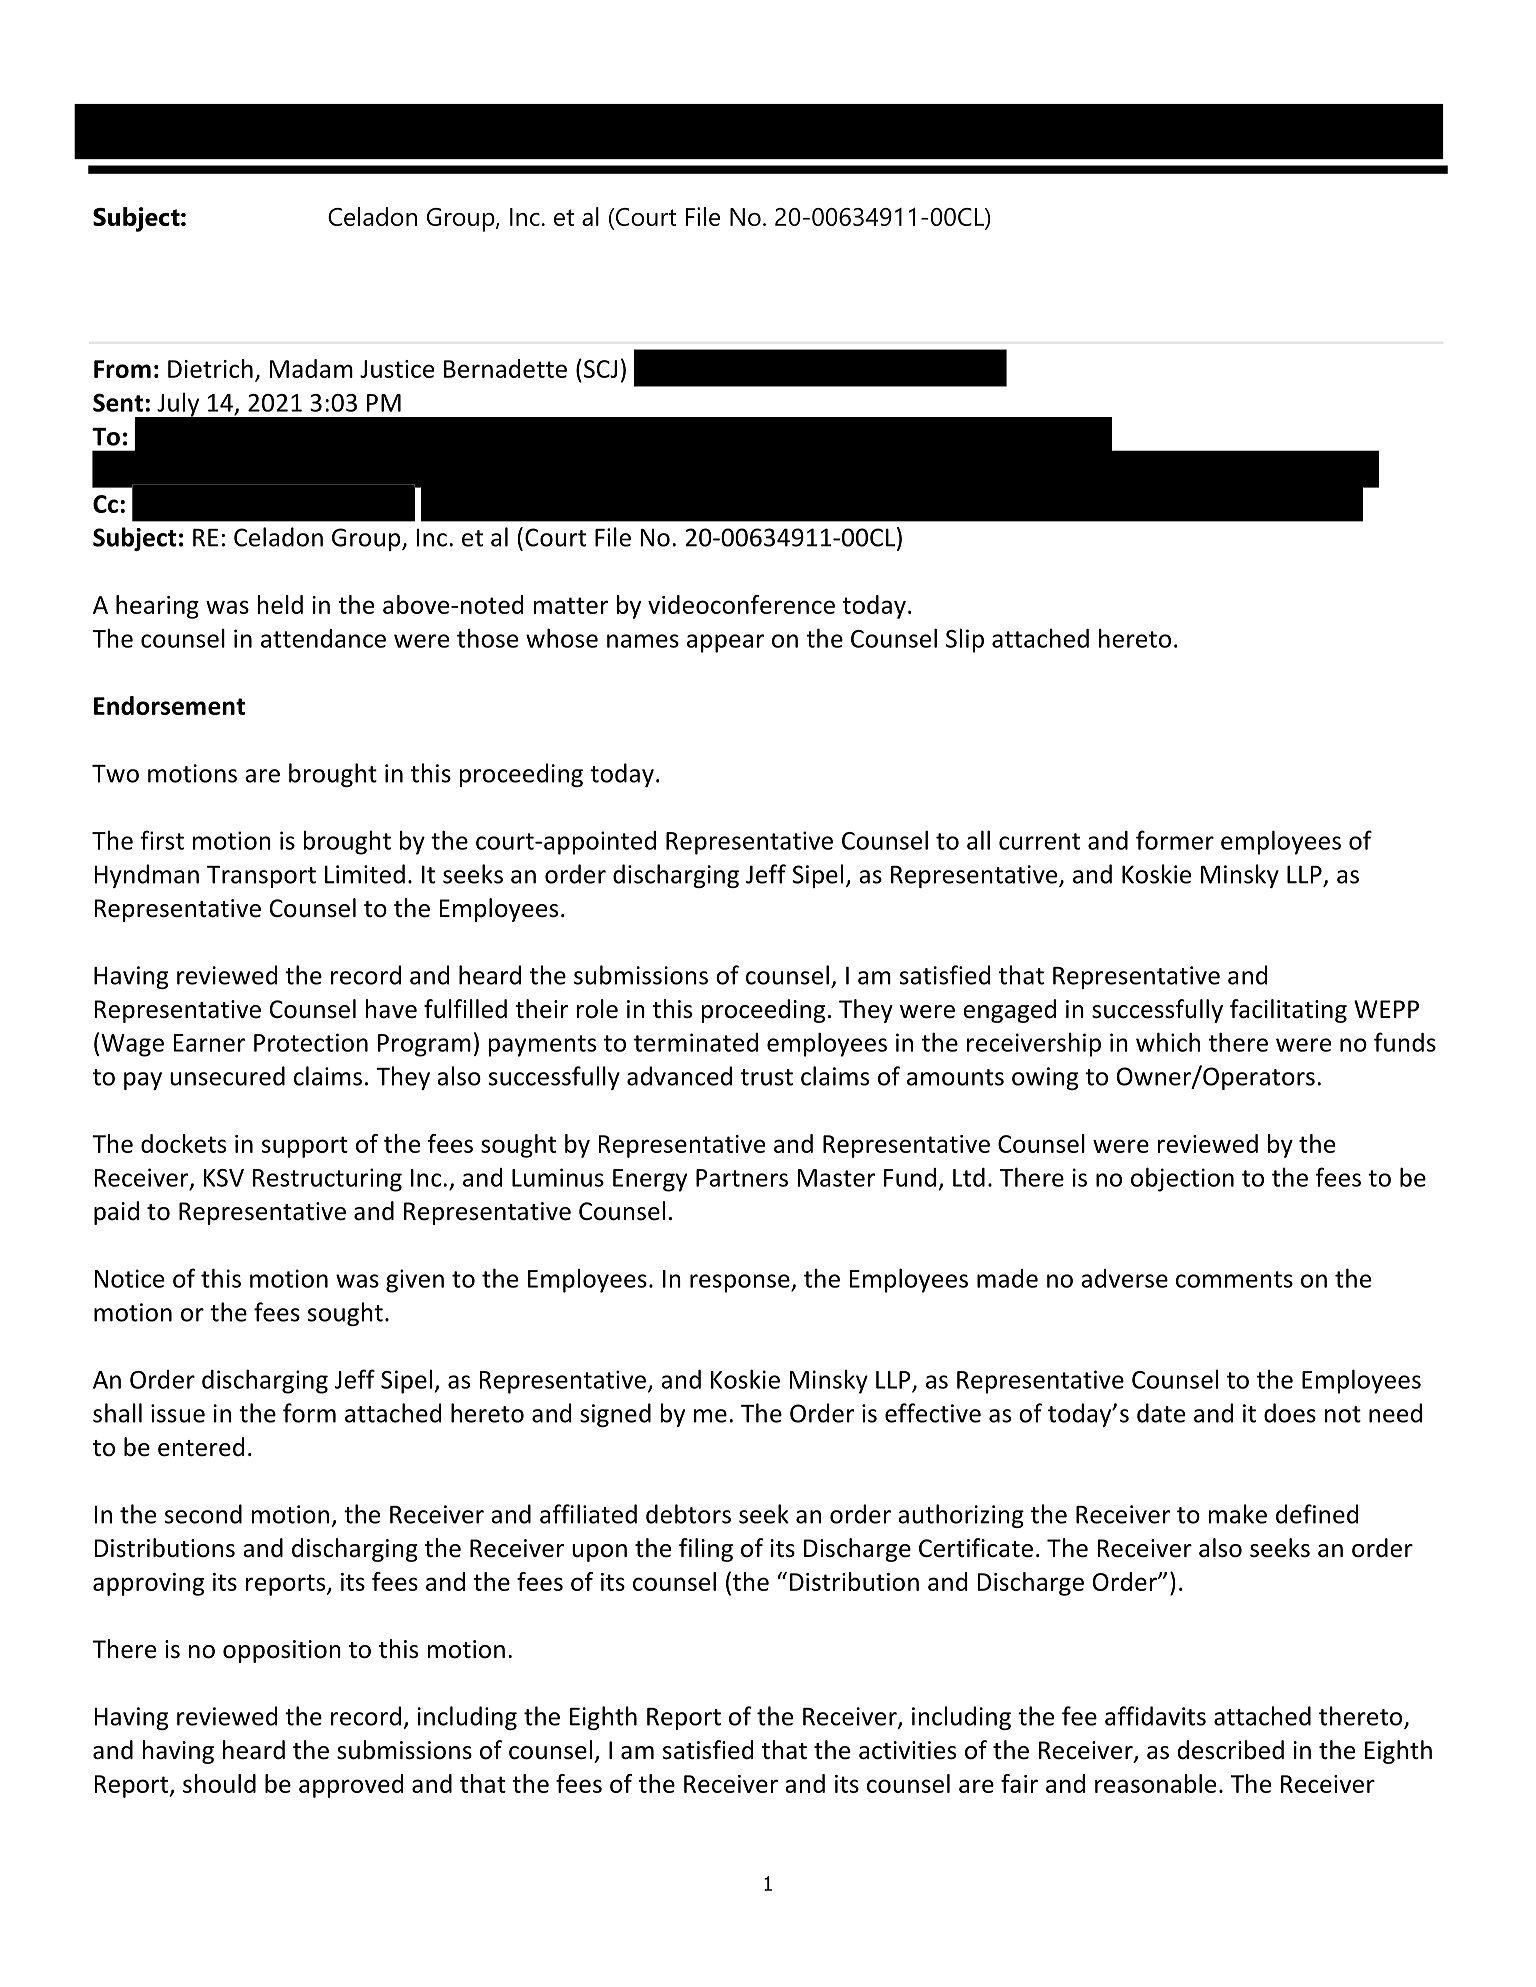 The height and width of the image is (1987, 1536). Describe the element at coordinates (1168, 1042) in the image. I see `which` at that location.
